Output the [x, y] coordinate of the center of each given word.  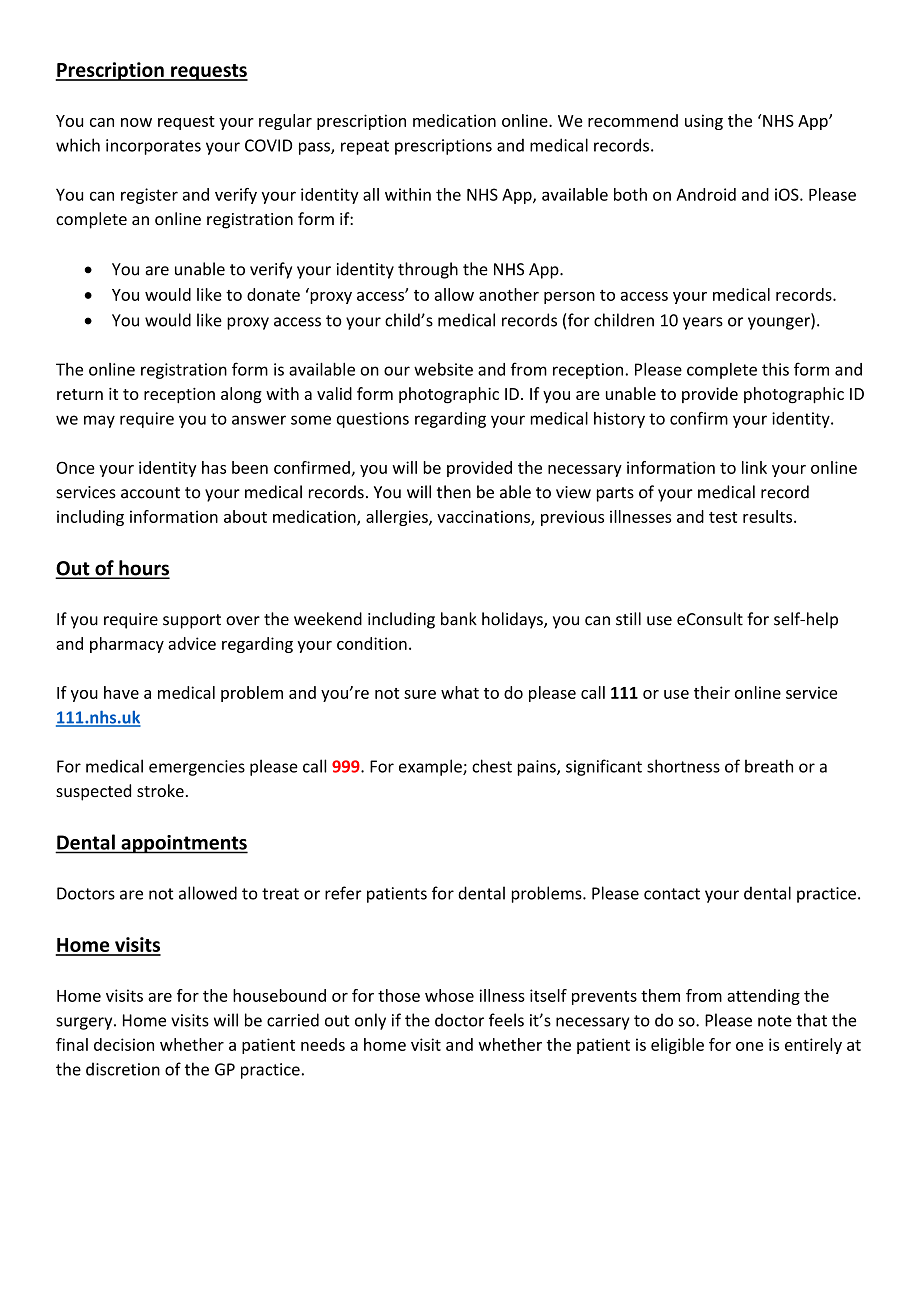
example [431, 767]
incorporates [153, 147]
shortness [683, 766]
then [454, 492]
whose [449, 995]
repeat [365, 147]
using [704, 122]
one [749, 1046]
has [214, 467]
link [754, 467]
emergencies [197, 768]
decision [124, 1044]
